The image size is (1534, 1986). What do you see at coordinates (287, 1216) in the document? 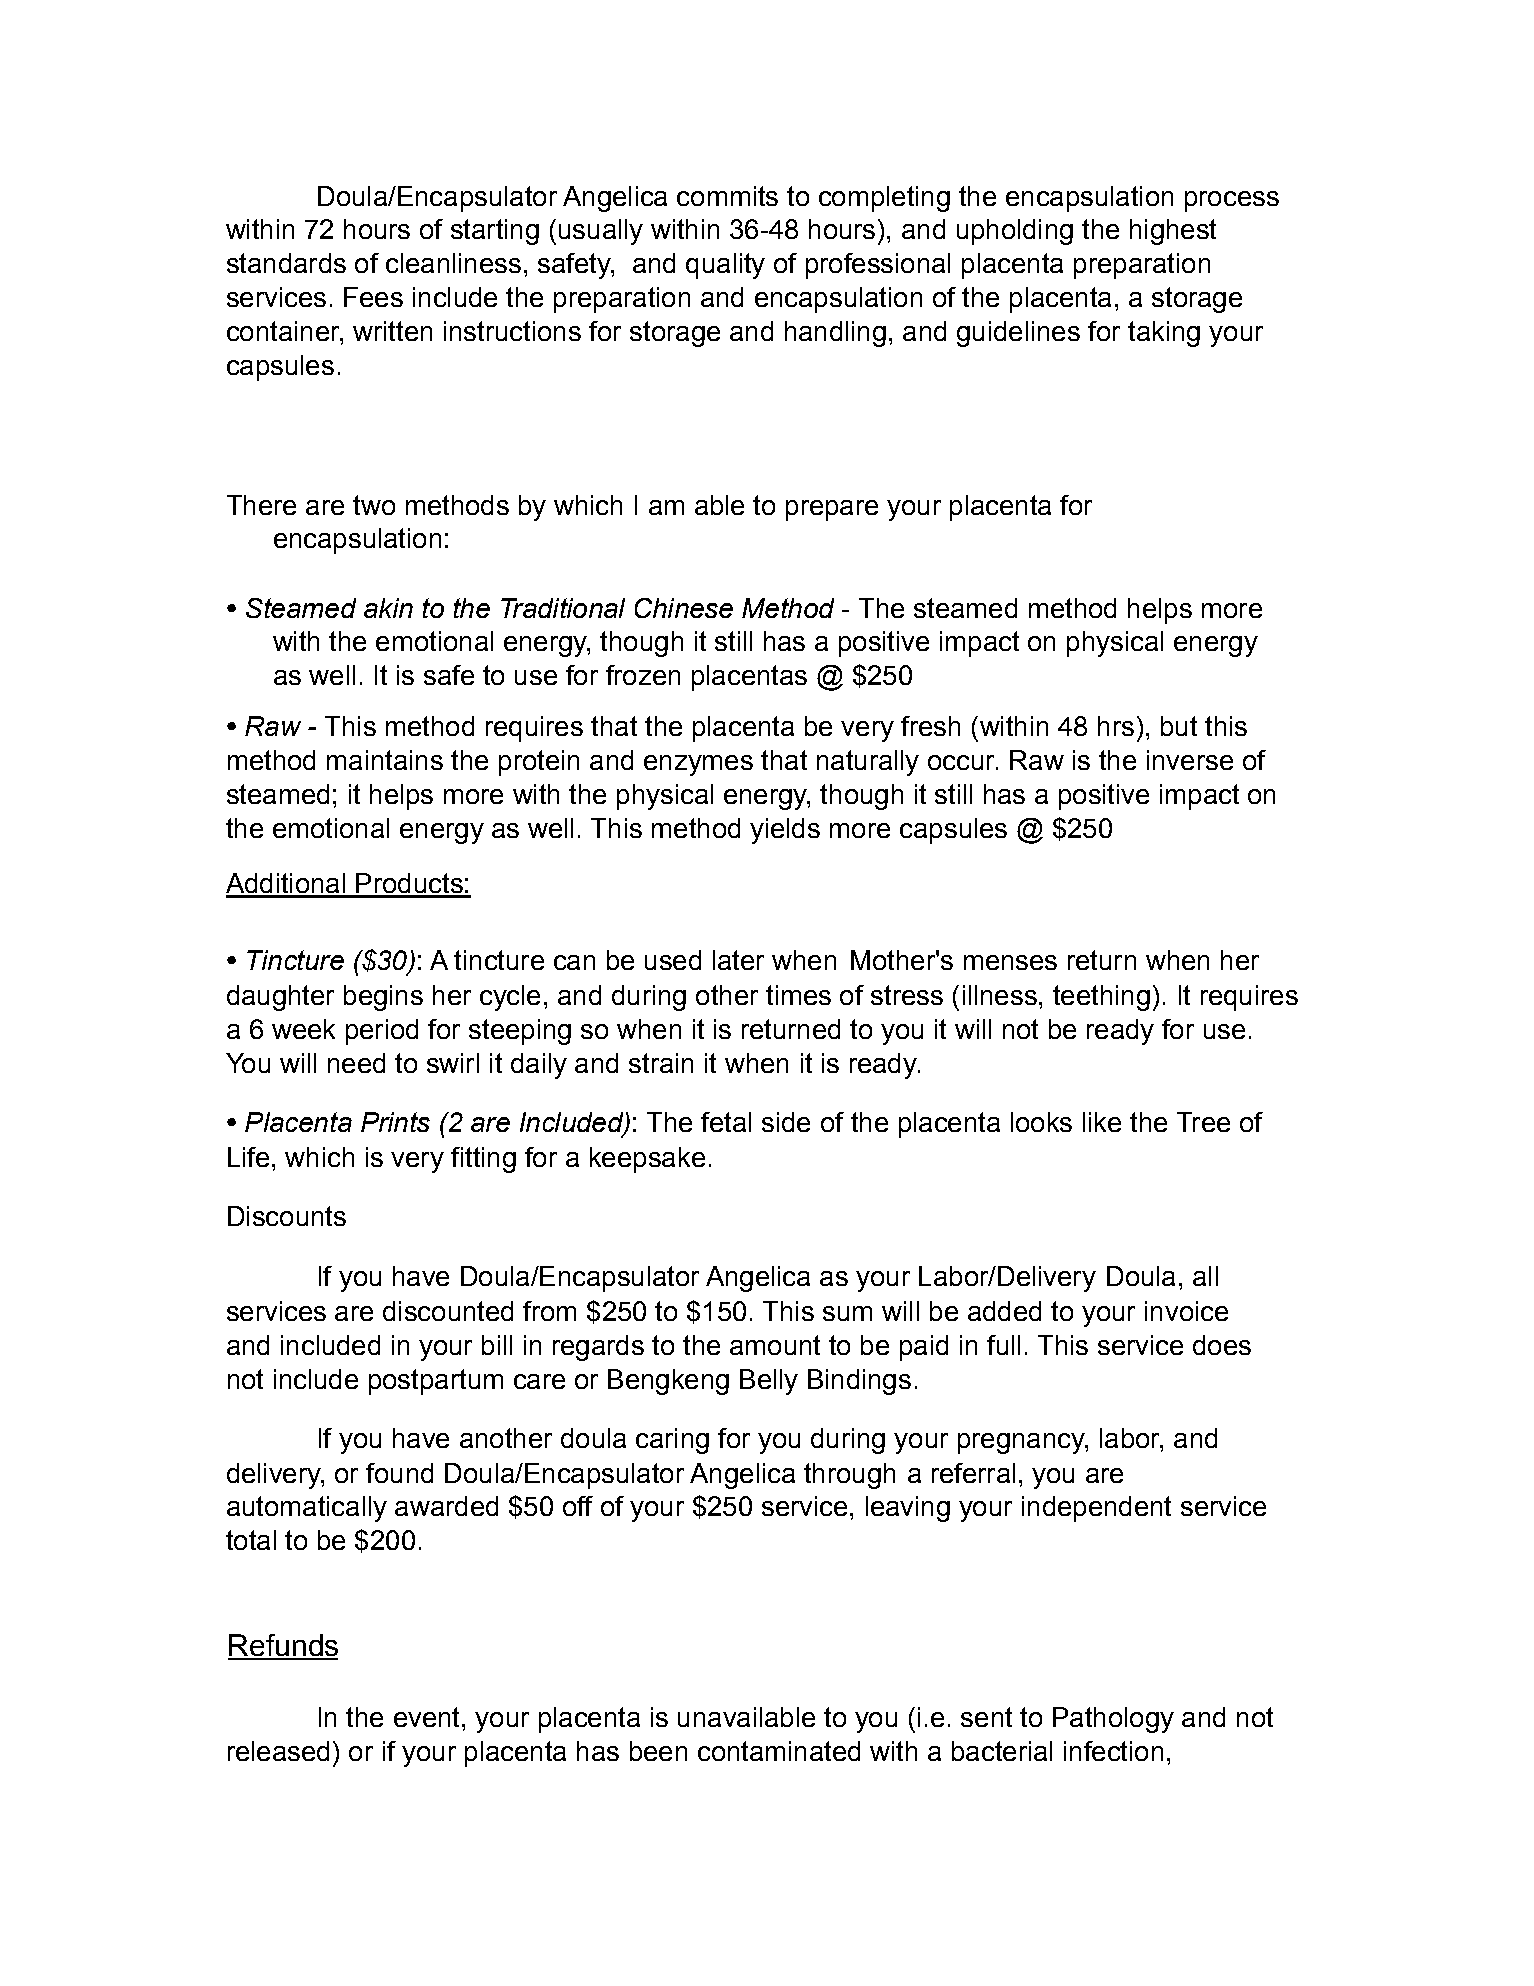
I see `Discounts` at bounding box center [287, 1216].
